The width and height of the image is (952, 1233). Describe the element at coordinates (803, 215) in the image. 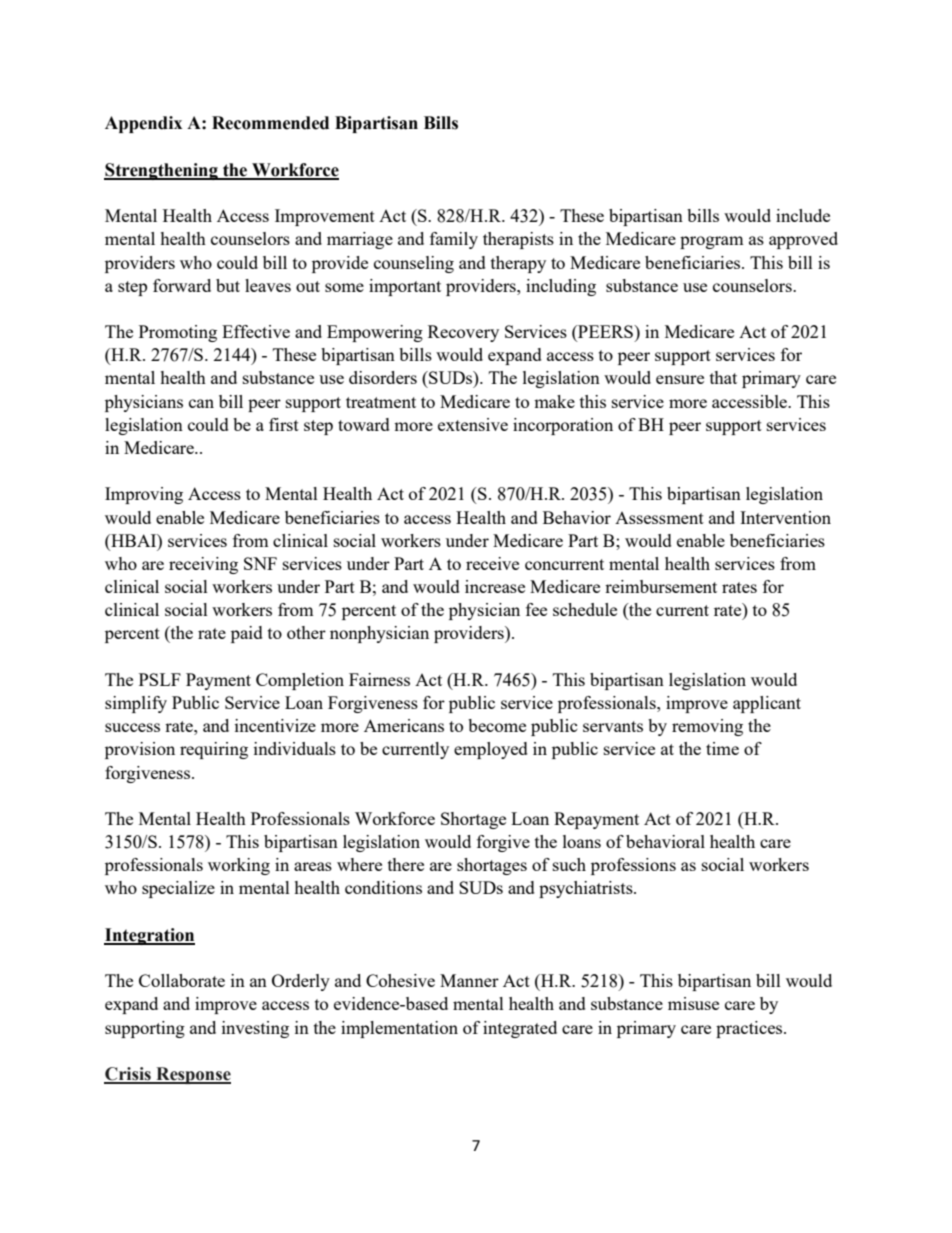

I see `include` at that location.
